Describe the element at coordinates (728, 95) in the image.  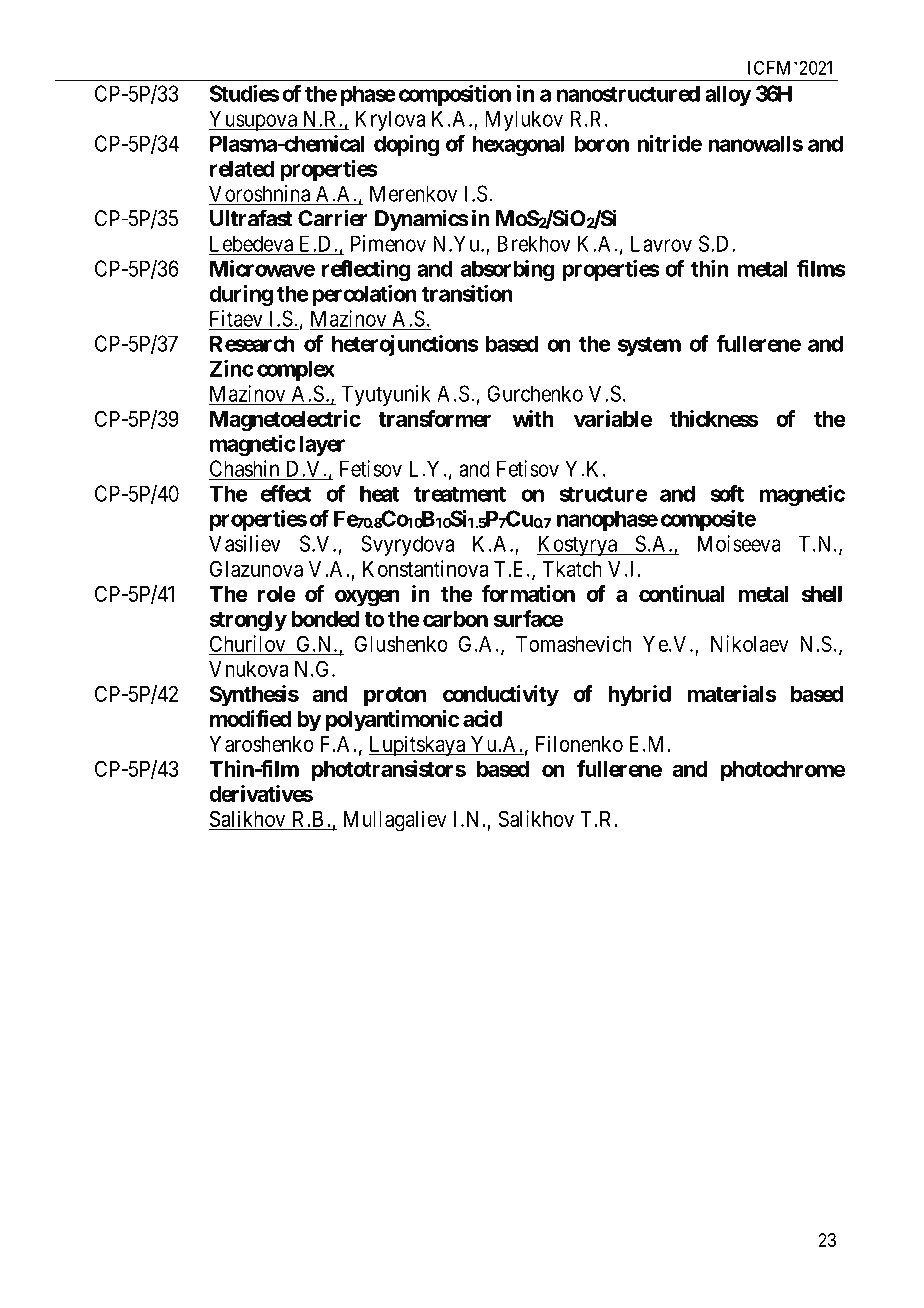
I see `alloy` at that location.
